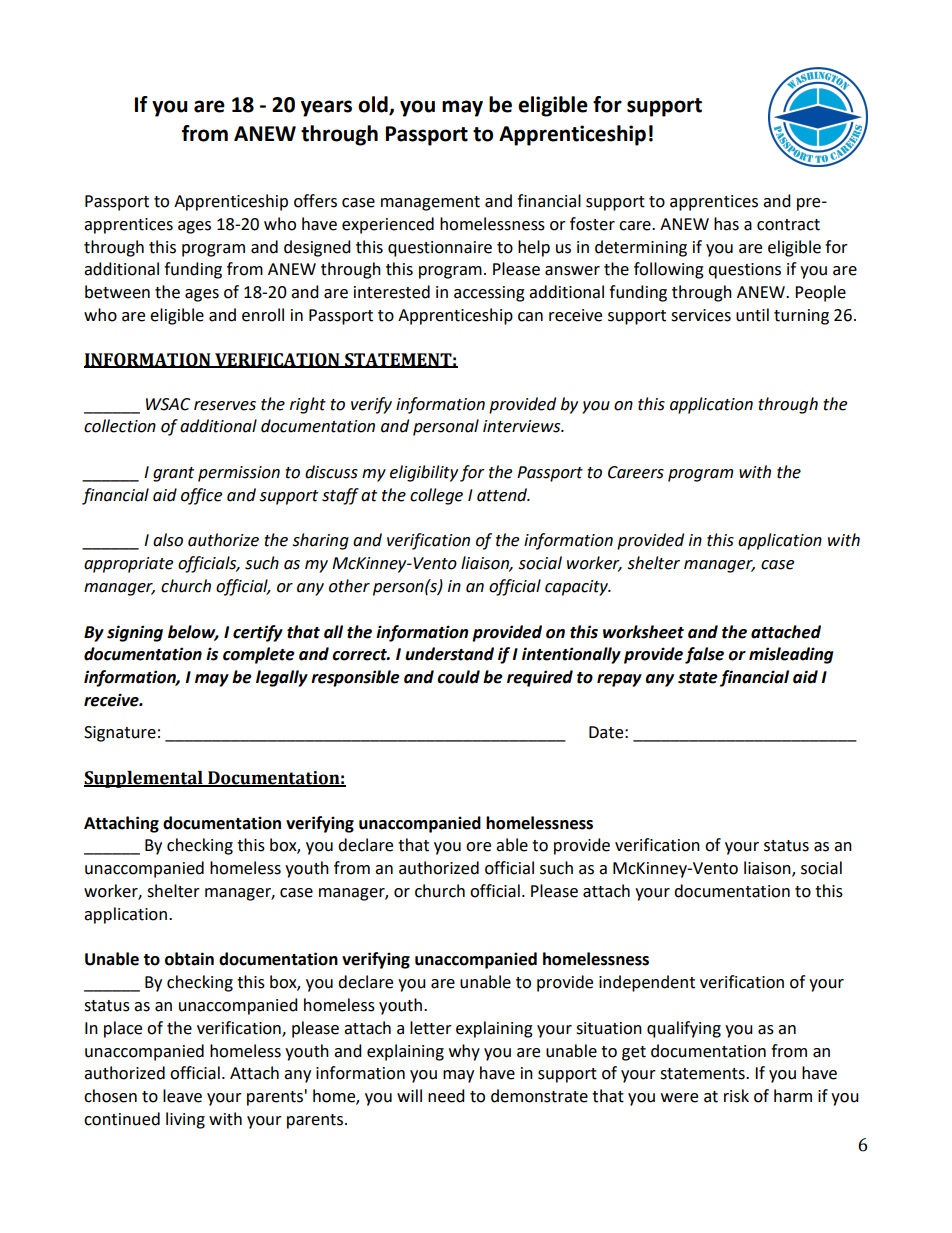 The width and height of the image is (952, 1233). I want to click on has, so click(726, 224).
